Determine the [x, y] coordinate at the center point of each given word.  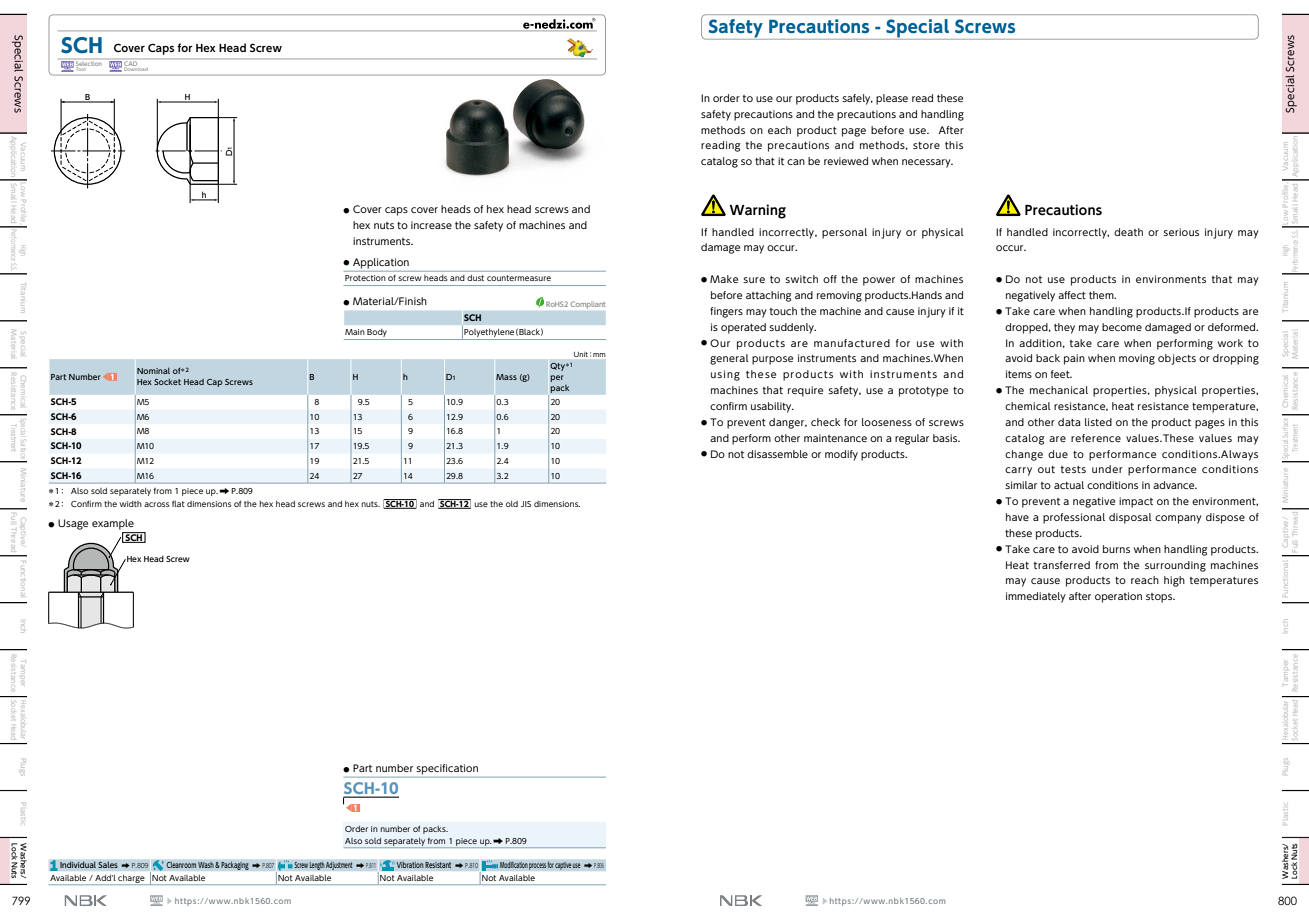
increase [431, 225]
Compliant [588, 305]
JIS [526, 504]
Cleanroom [181, 865]
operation [1118, 597]
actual [1069, 485]
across [157, 504]
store [926, 145]
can [796, 162]
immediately [1036, 597]
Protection [365, 278]
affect [1072, 295]
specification [447, 769]
